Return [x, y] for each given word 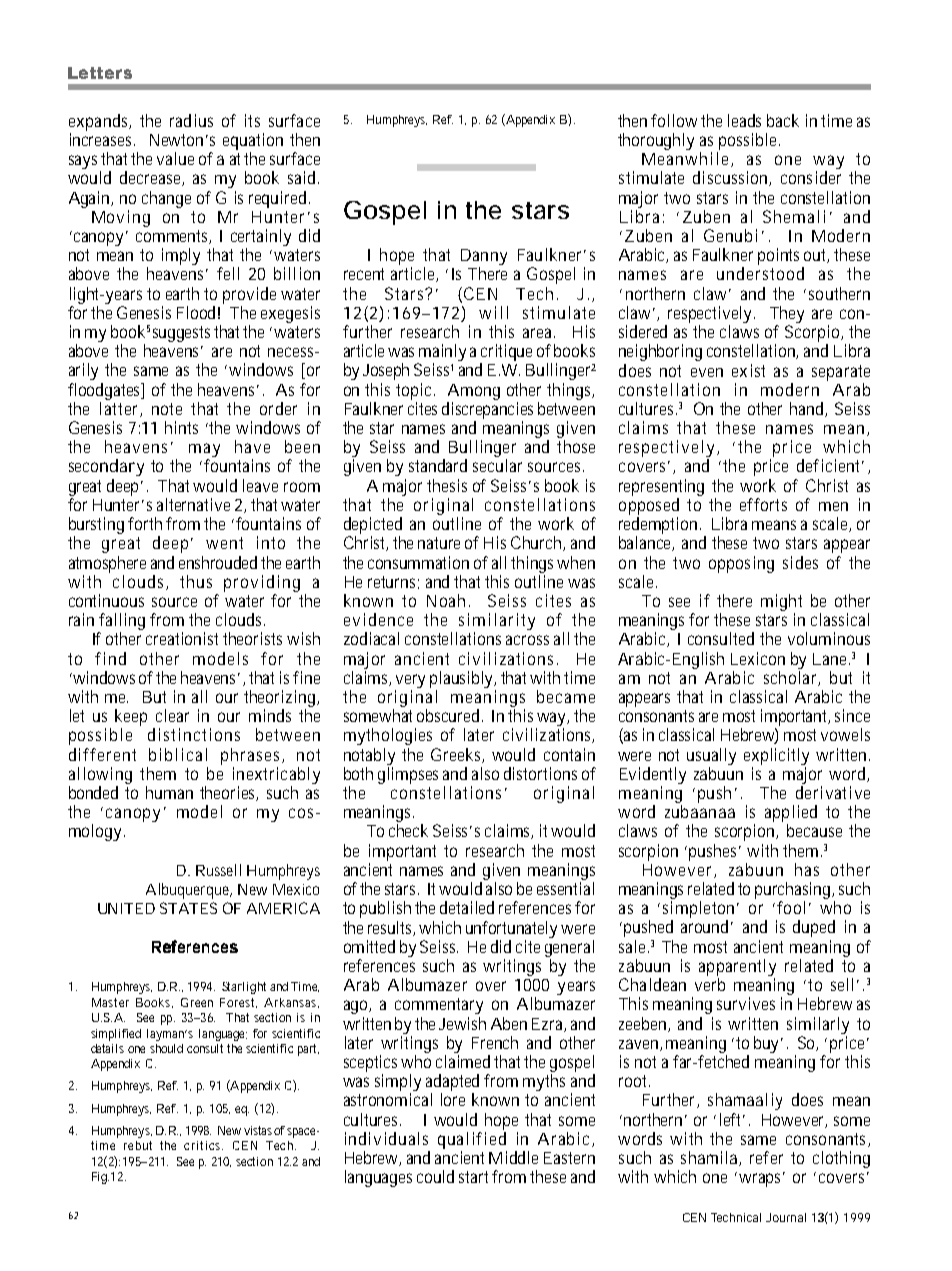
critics [203, 1145]
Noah [448, 600]
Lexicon [758, 658]
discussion [732, 178]
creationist [185, 638]
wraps [762, 1179]
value [175, 158]
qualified [472, 1140]
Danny [484, 258]
